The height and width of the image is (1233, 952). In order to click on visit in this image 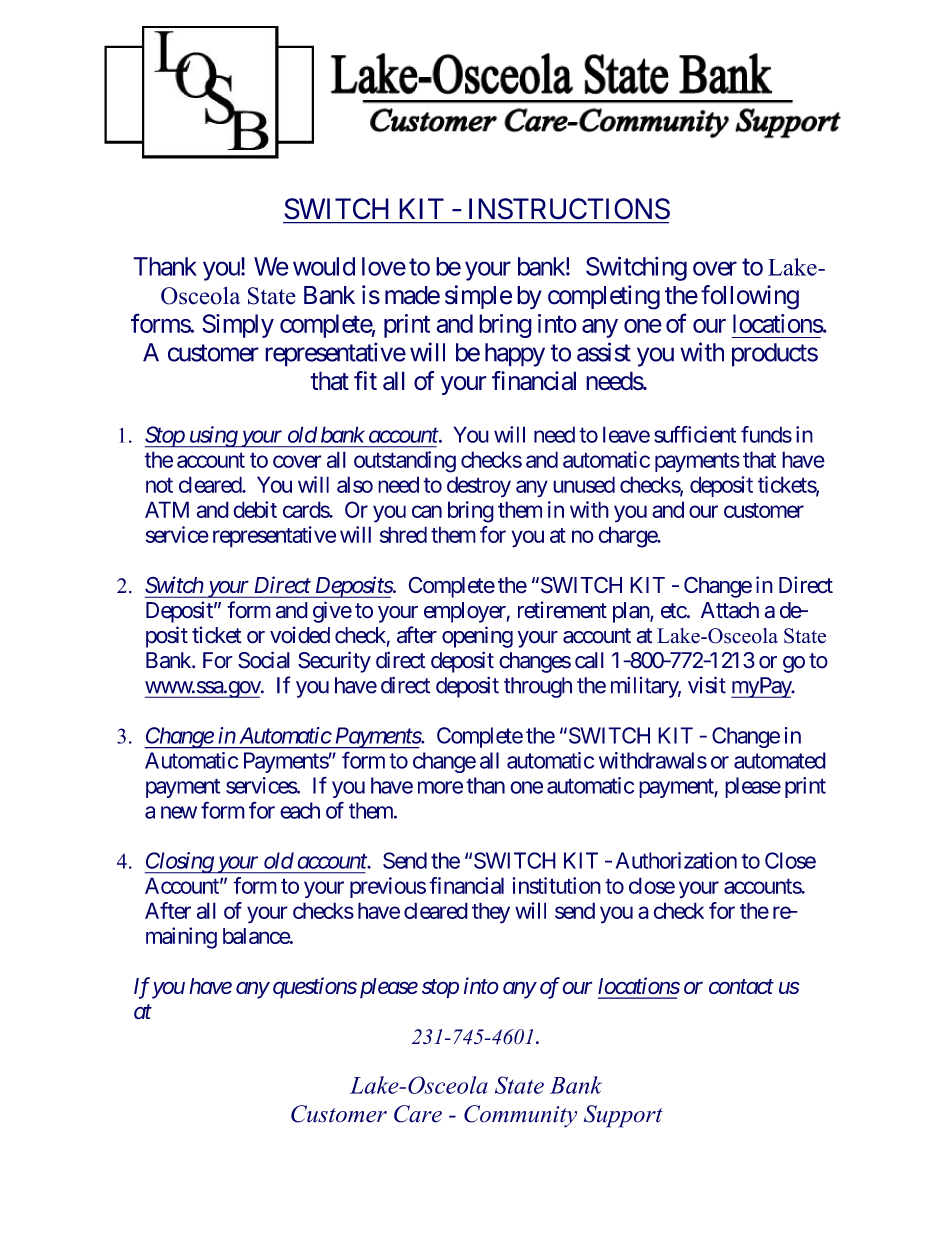, I will do `click(707, 685)`.
